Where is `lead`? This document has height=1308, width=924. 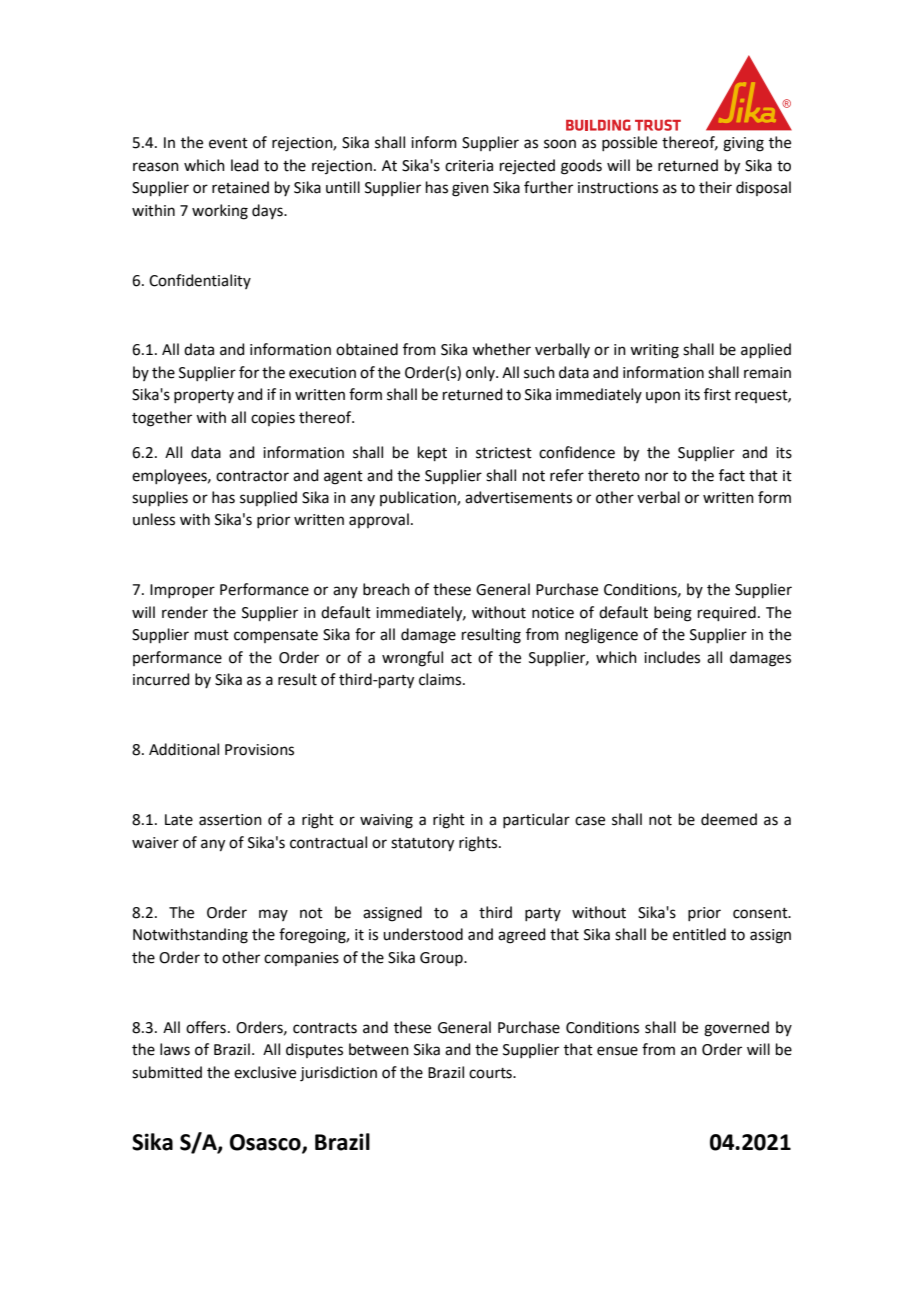 lead is located at coordinates (245, 165).
